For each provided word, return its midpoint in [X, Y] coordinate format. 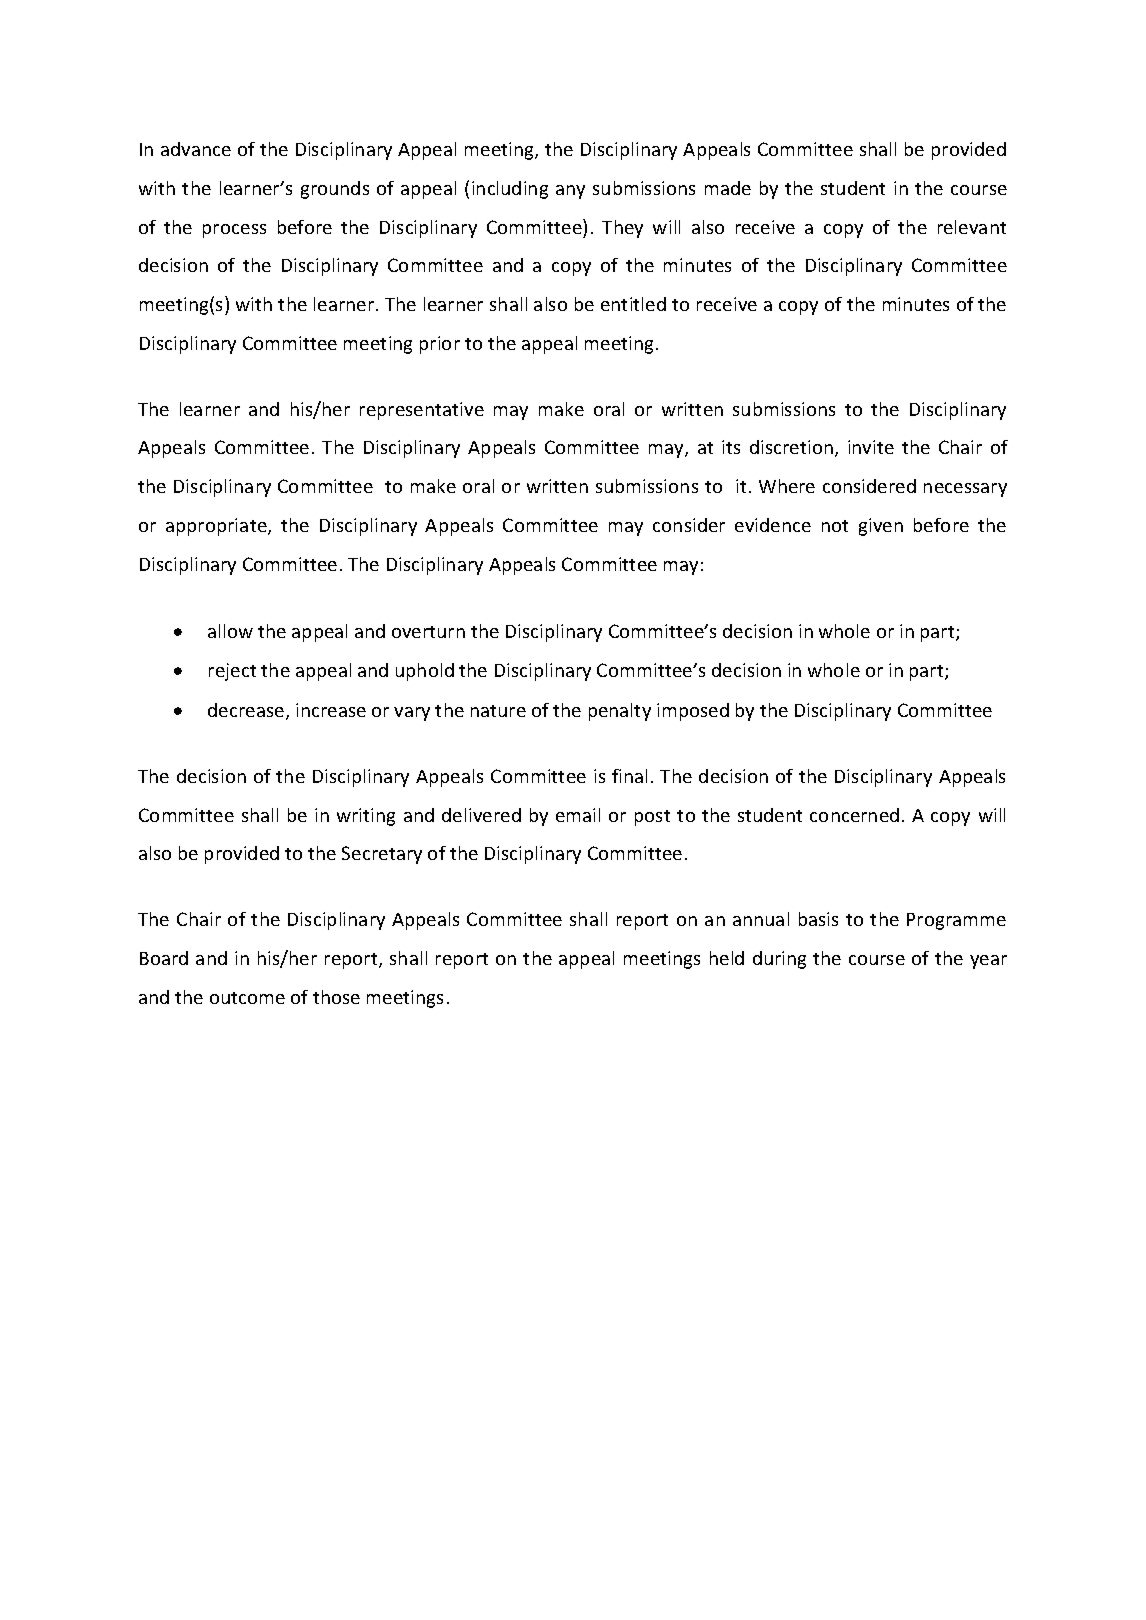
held [727, 958]
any [570, 192]
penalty [620, 712]
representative [422, 411]
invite [871, 447]
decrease [247, 711]
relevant [972, 227]
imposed [693, 712]
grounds [335, 190]
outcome [247, 998]
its [731, 447]
